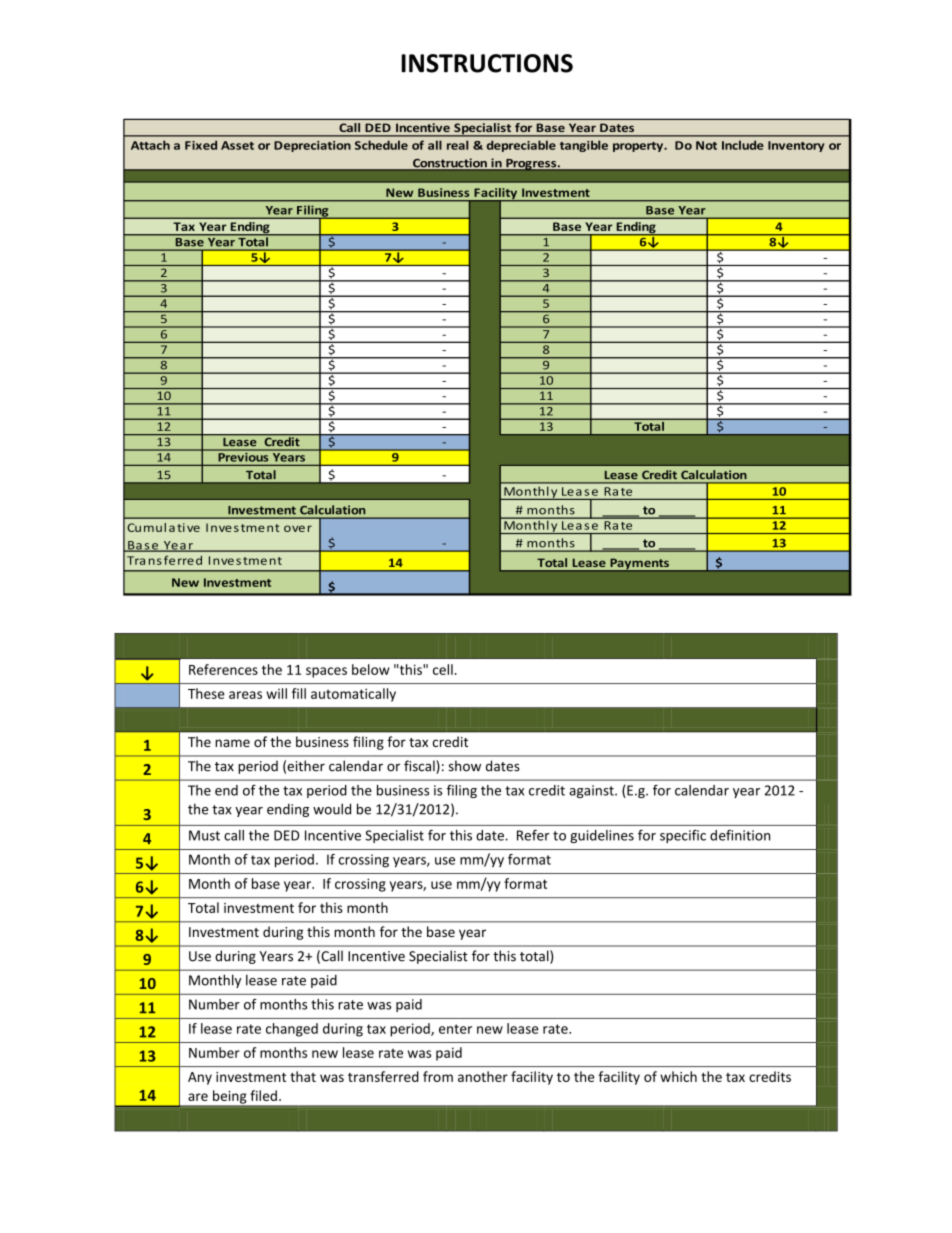 This screenshot has width=952, height=1233. Describe the element at coordinates (443, 669) in the screenshot. I see `cell` at that location.
